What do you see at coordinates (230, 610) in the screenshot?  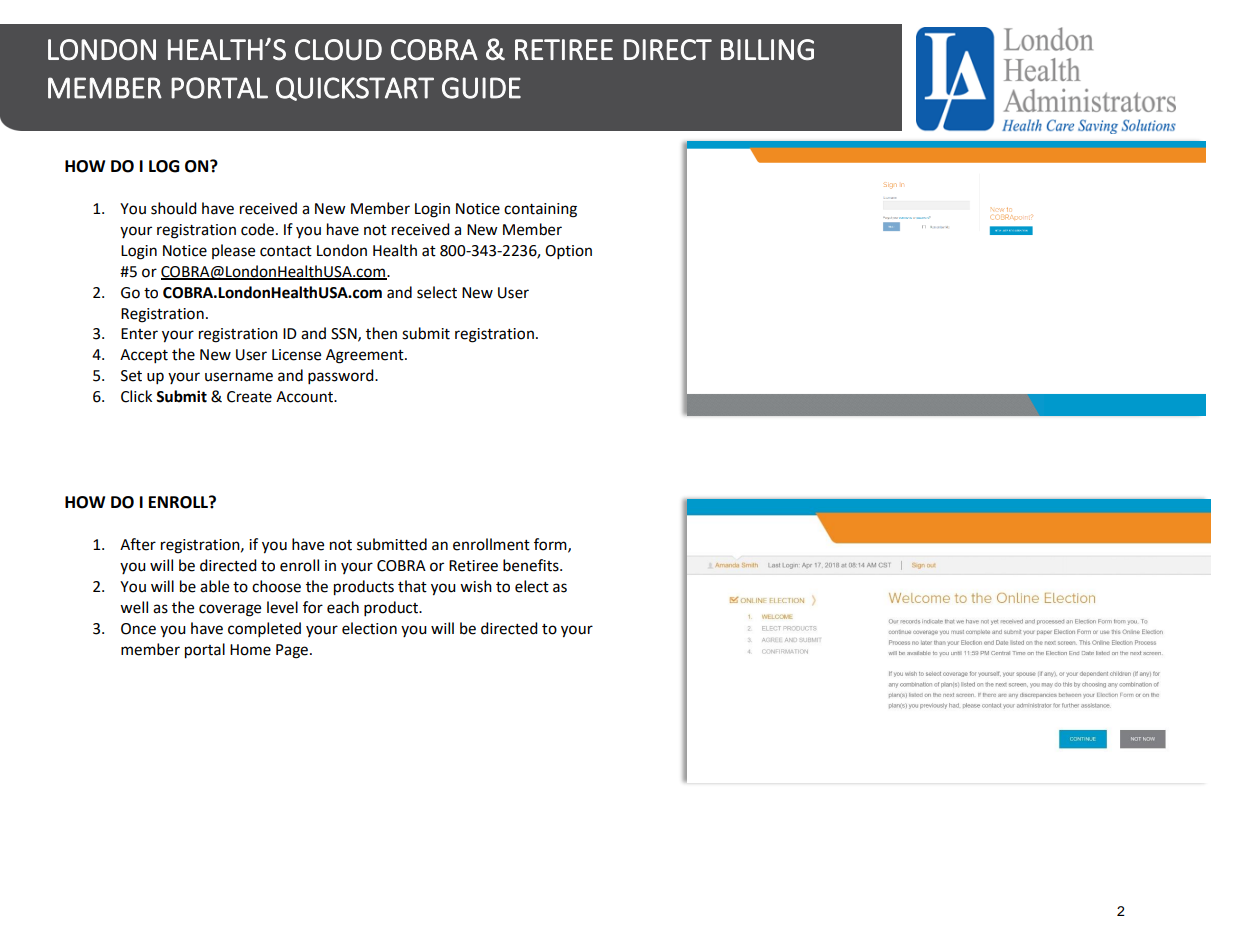 I see `coverage` at bounding box center [230, 610].
